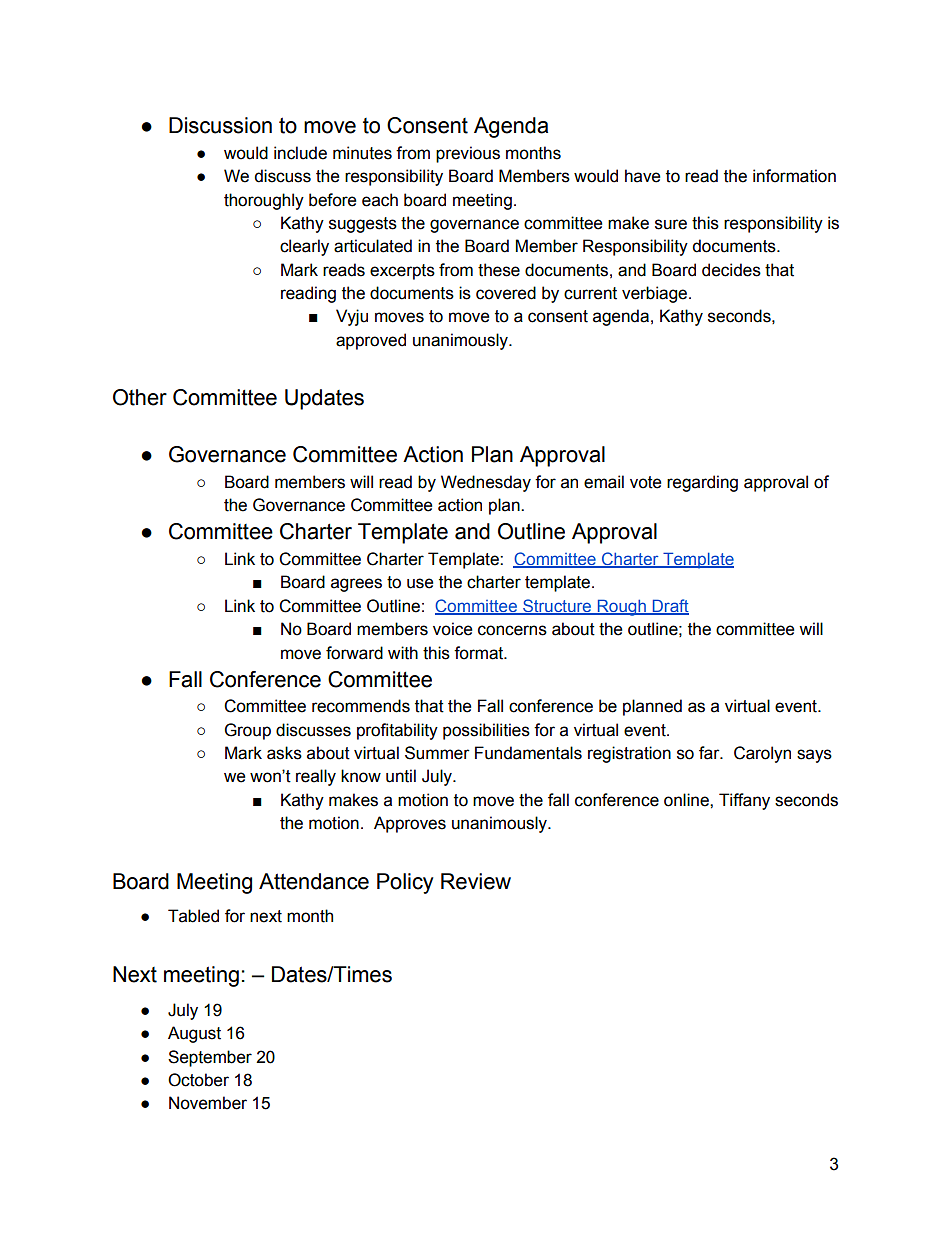 This image has width=952, height=1233. Describe the element at coordinates (248, 731) in the image. I see `Group` at that location.
